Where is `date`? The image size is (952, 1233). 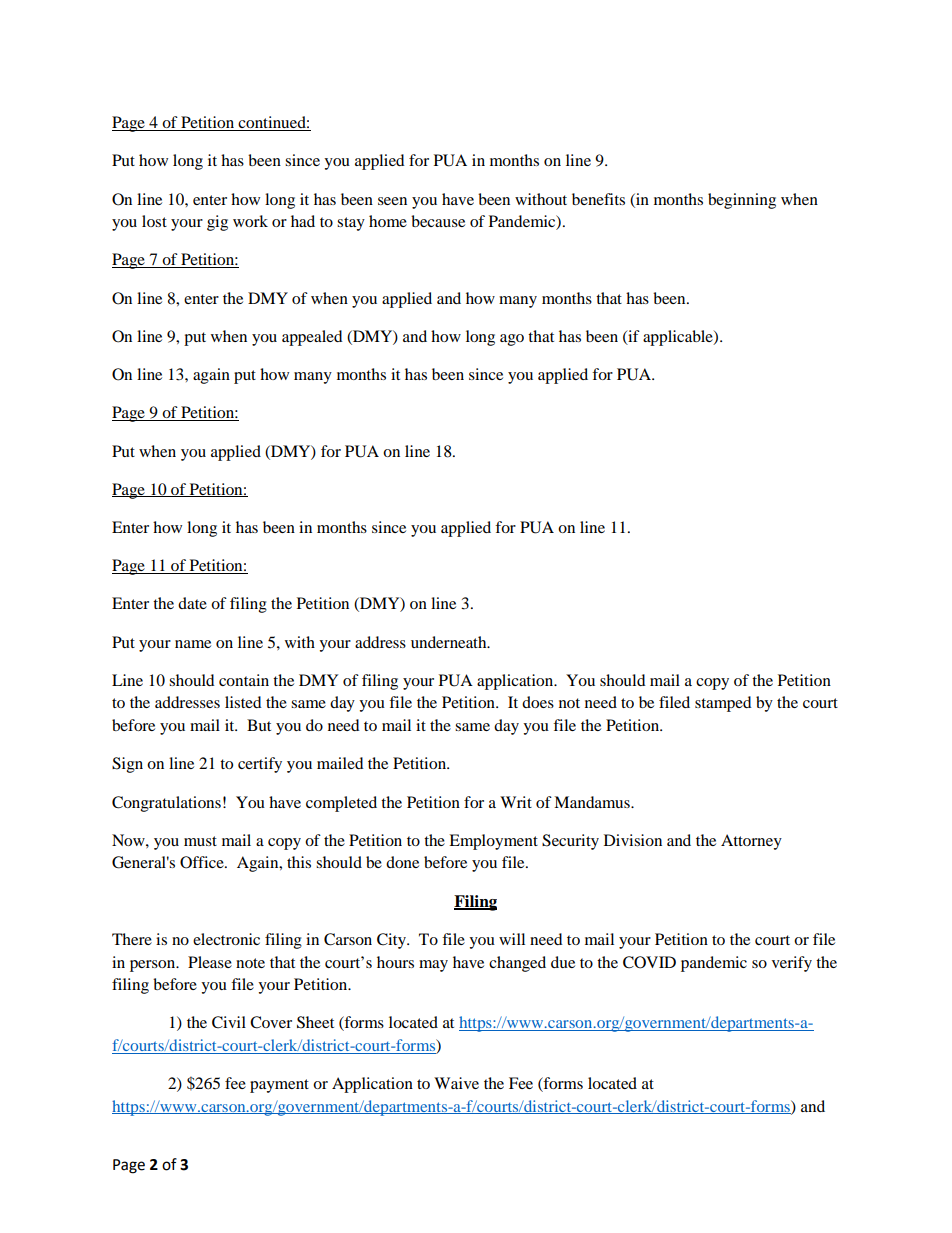
date is located at coordinates (192, 603).
